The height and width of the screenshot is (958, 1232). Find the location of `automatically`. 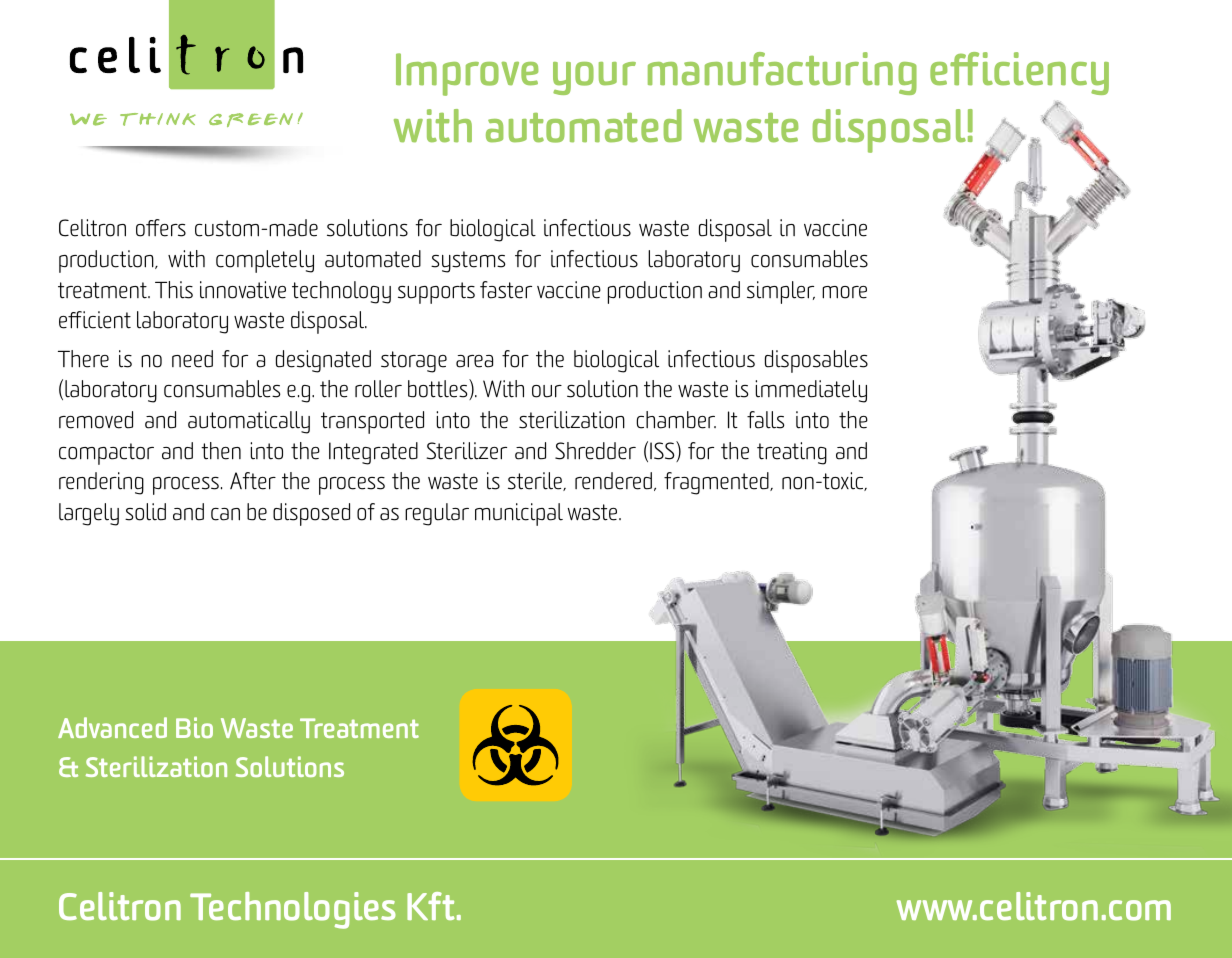

automatically is located at coordinates (249, 422).
